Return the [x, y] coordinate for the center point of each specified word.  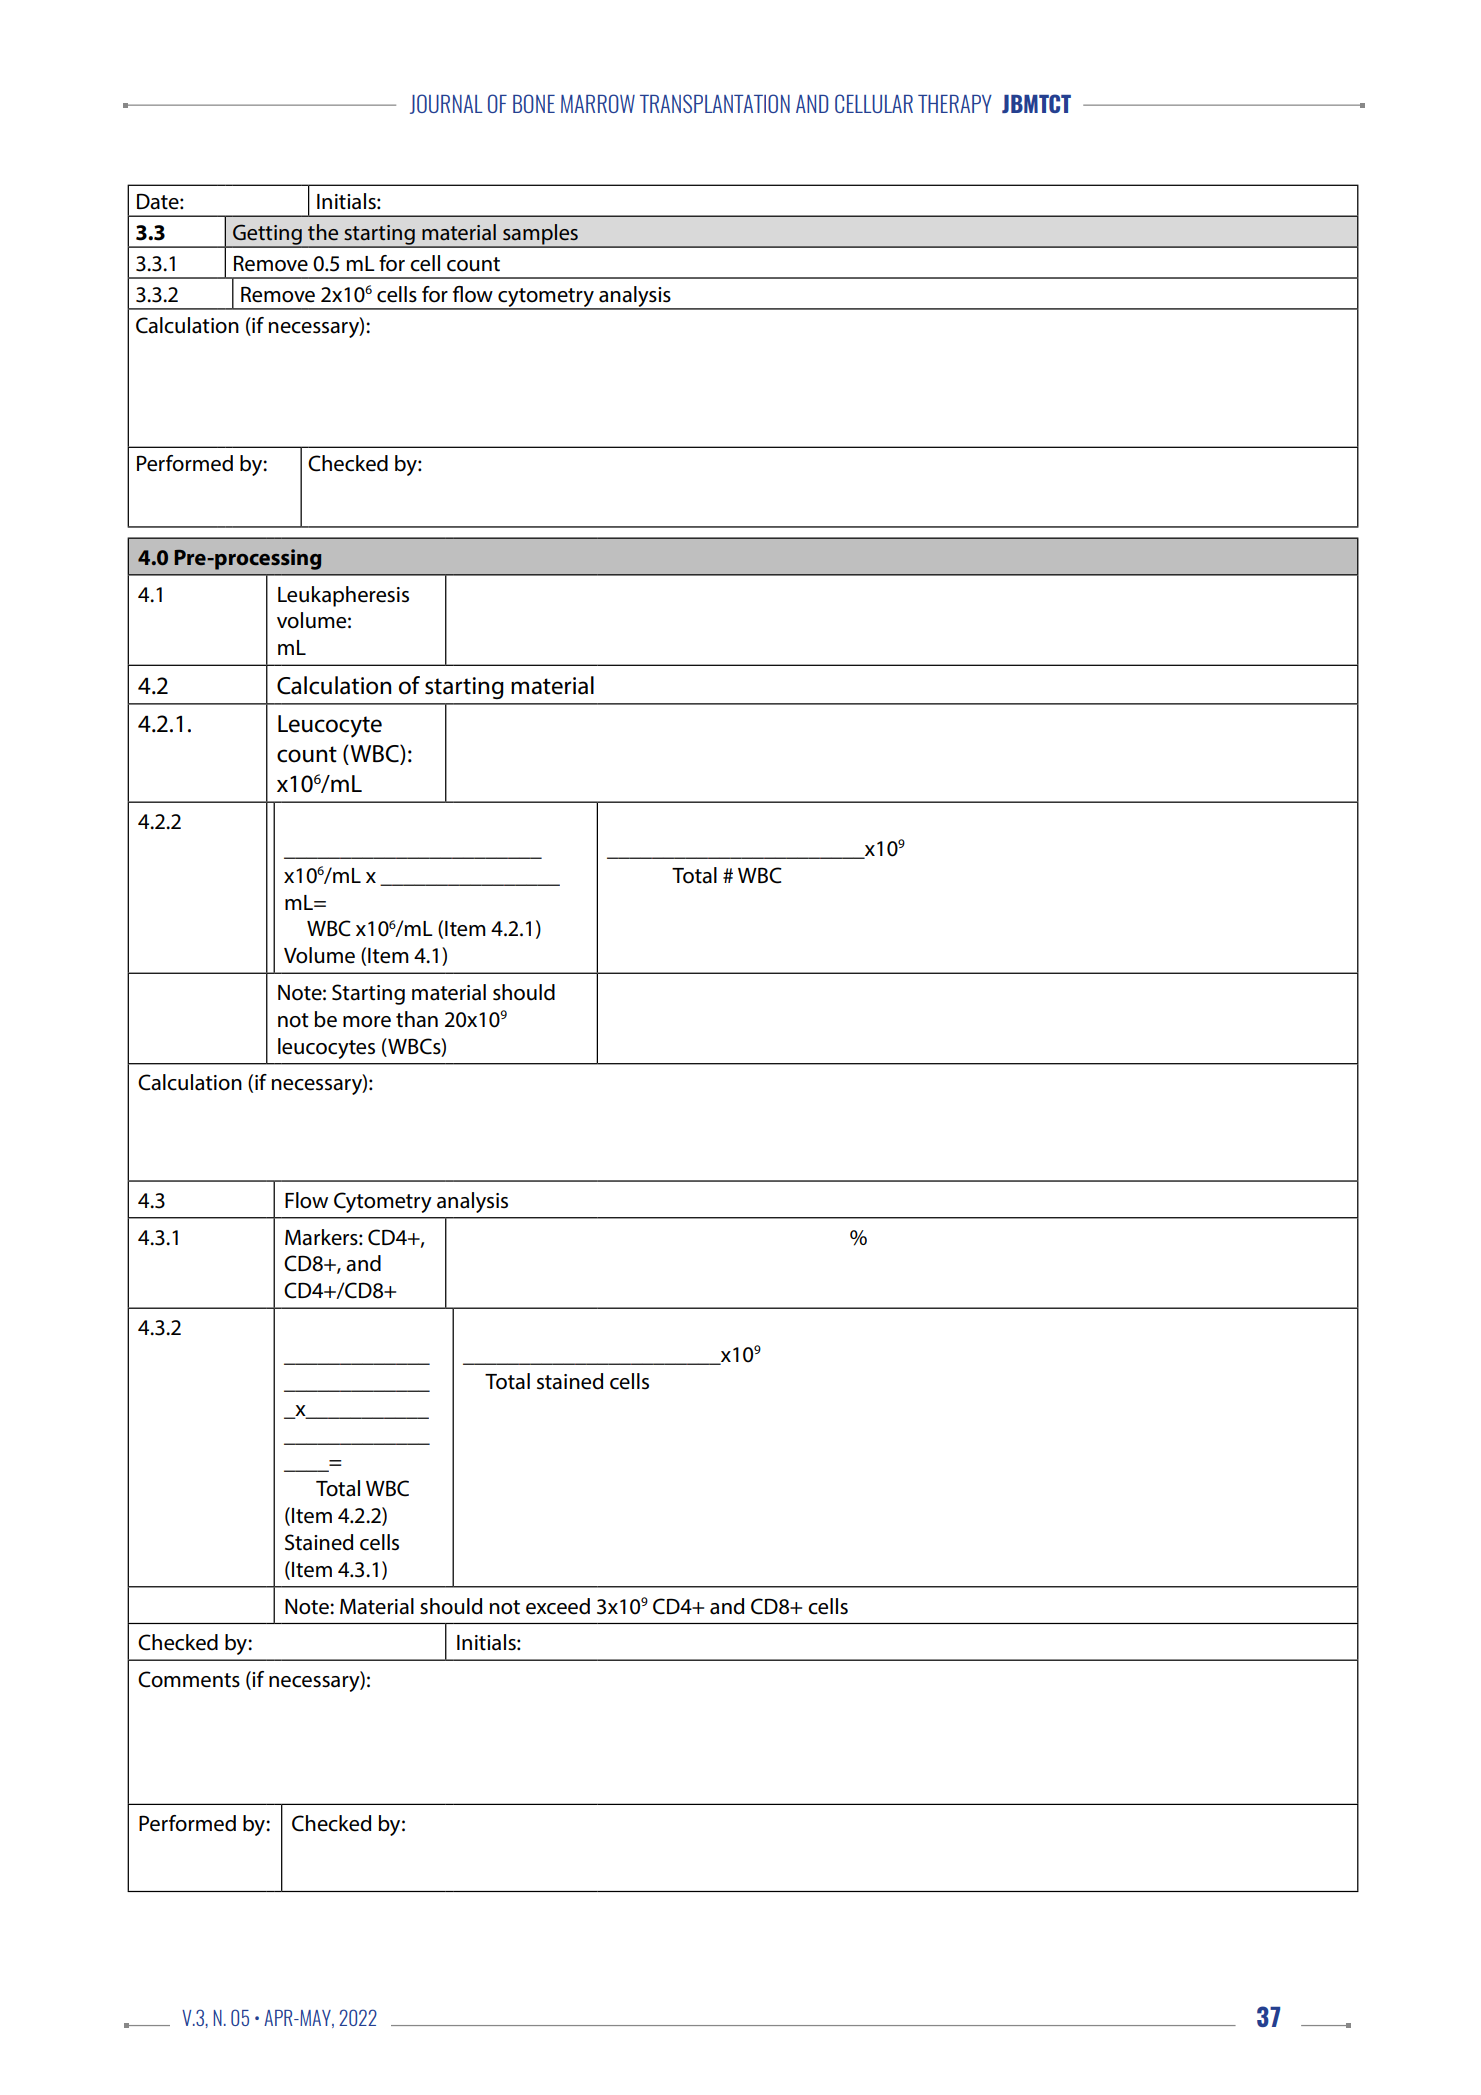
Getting [267, 235]
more [367, 1022]
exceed [558, 1606]
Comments [189, 1679]
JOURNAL [446, 104]
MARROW [598, 103]
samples [540, 235]
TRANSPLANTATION [715, 103]
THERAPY [955, 104]
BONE [534, 103]
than [417, 1019]
